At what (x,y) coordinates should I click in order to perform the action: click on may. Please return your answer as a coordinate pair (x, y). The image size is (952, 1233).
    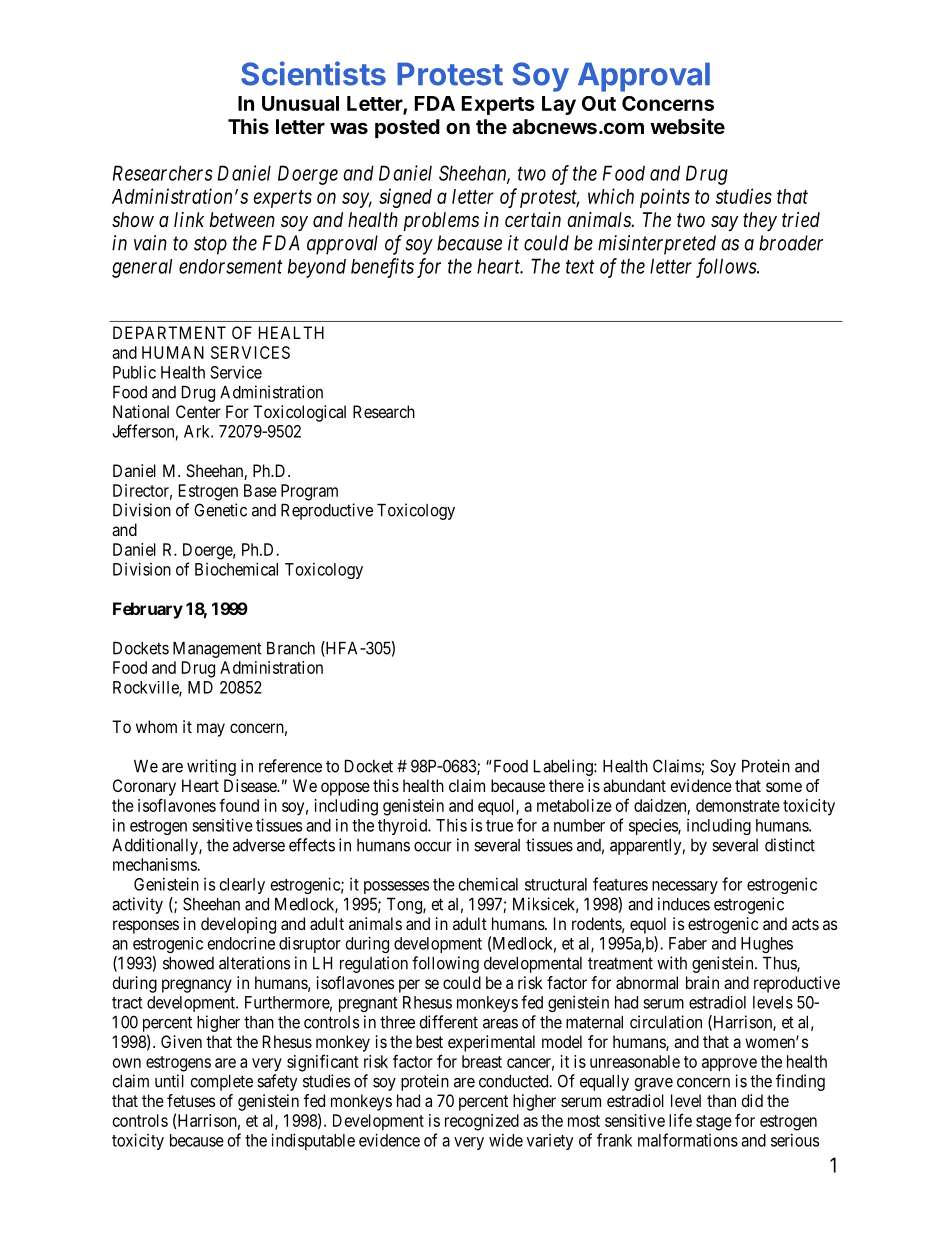
    Looking at the image, I should click on (211, 730).
